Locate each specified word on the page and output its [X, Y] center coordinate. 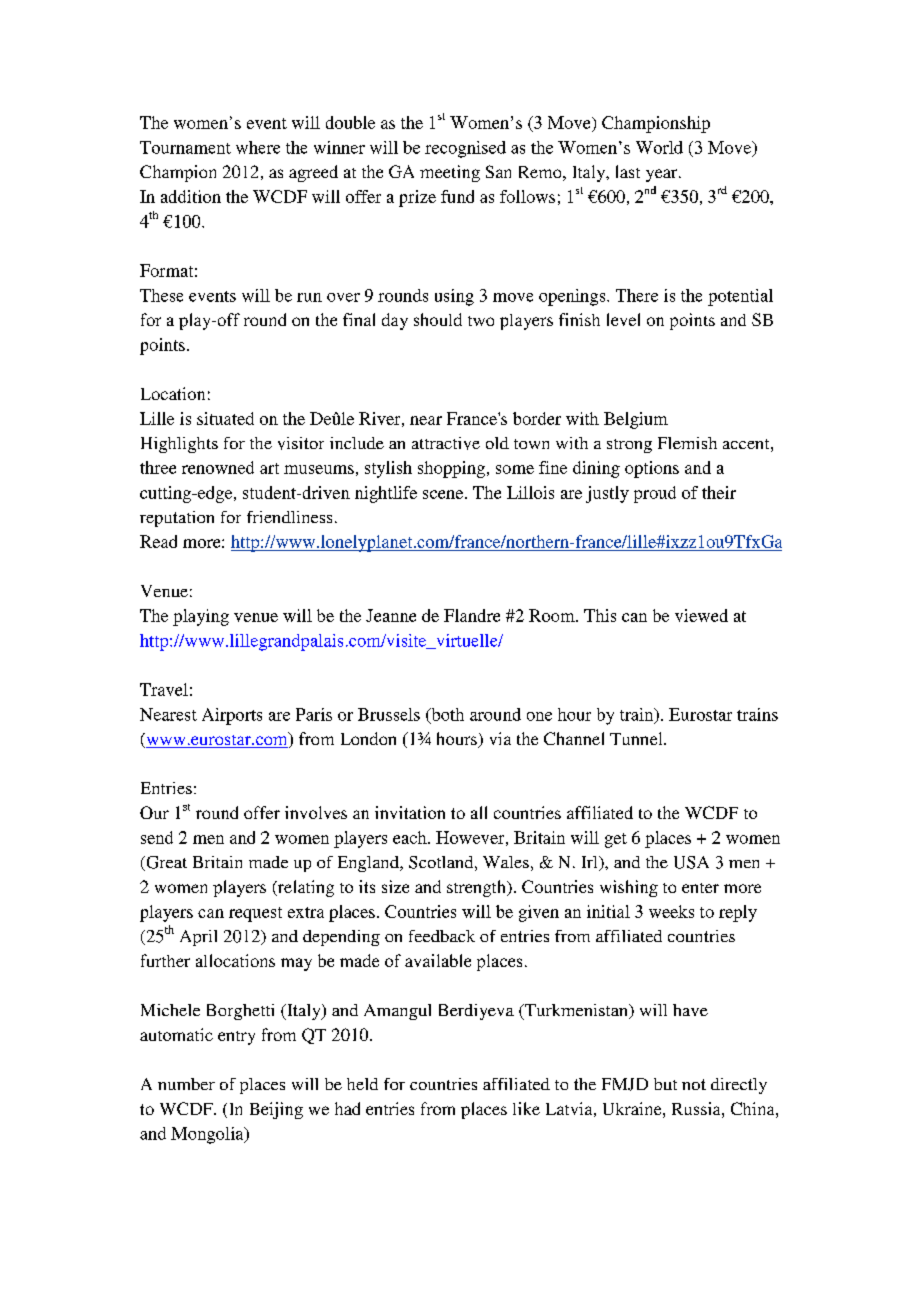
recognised [465, 149]
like [526, 1108]
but [665, 1084]
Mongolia [208, 1135]
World [659, 147]
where [258, 147]
